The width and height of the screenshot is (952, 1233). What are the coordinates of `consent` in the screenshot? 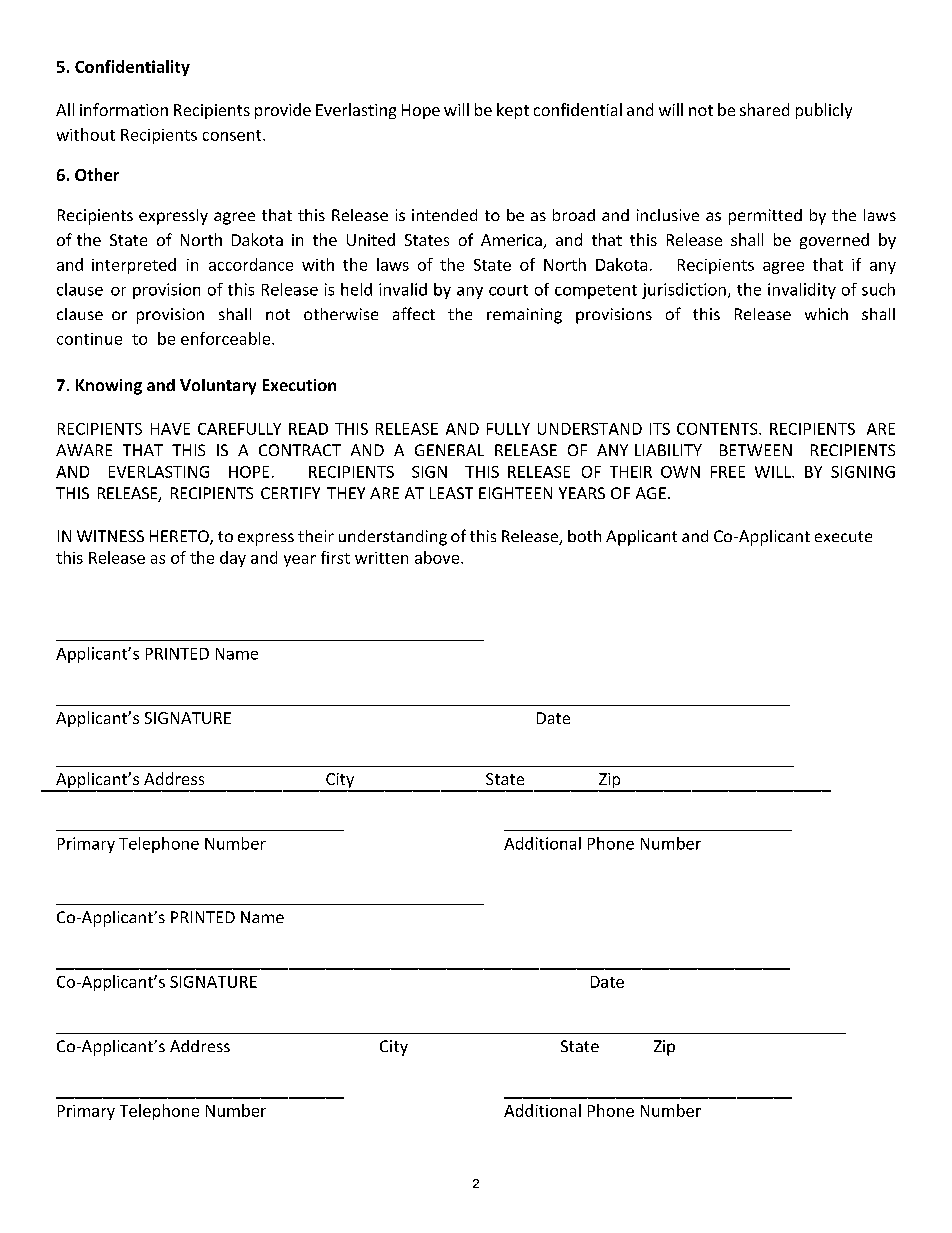 It's located at (233, 135).
